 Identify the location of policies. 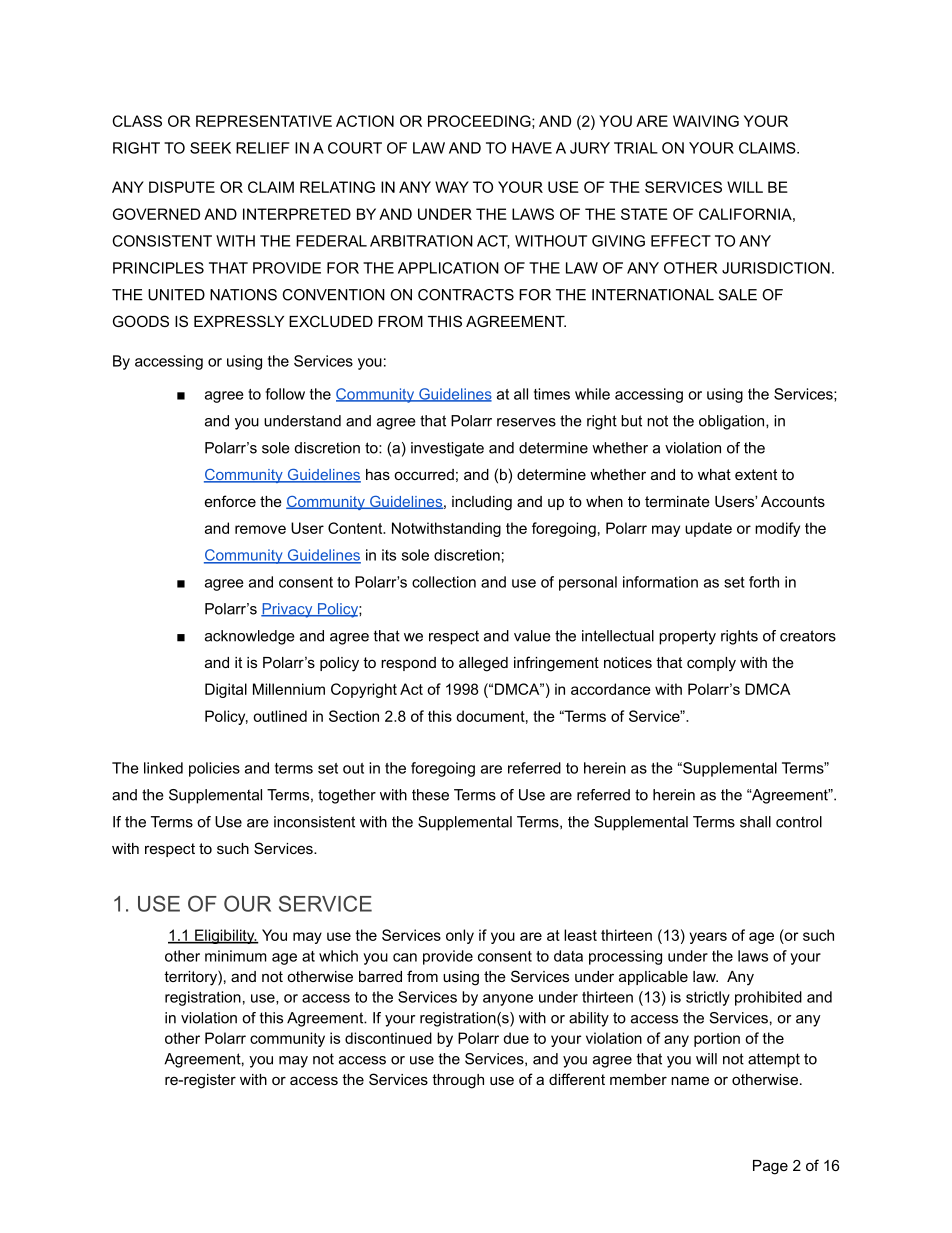
(214, 769).
